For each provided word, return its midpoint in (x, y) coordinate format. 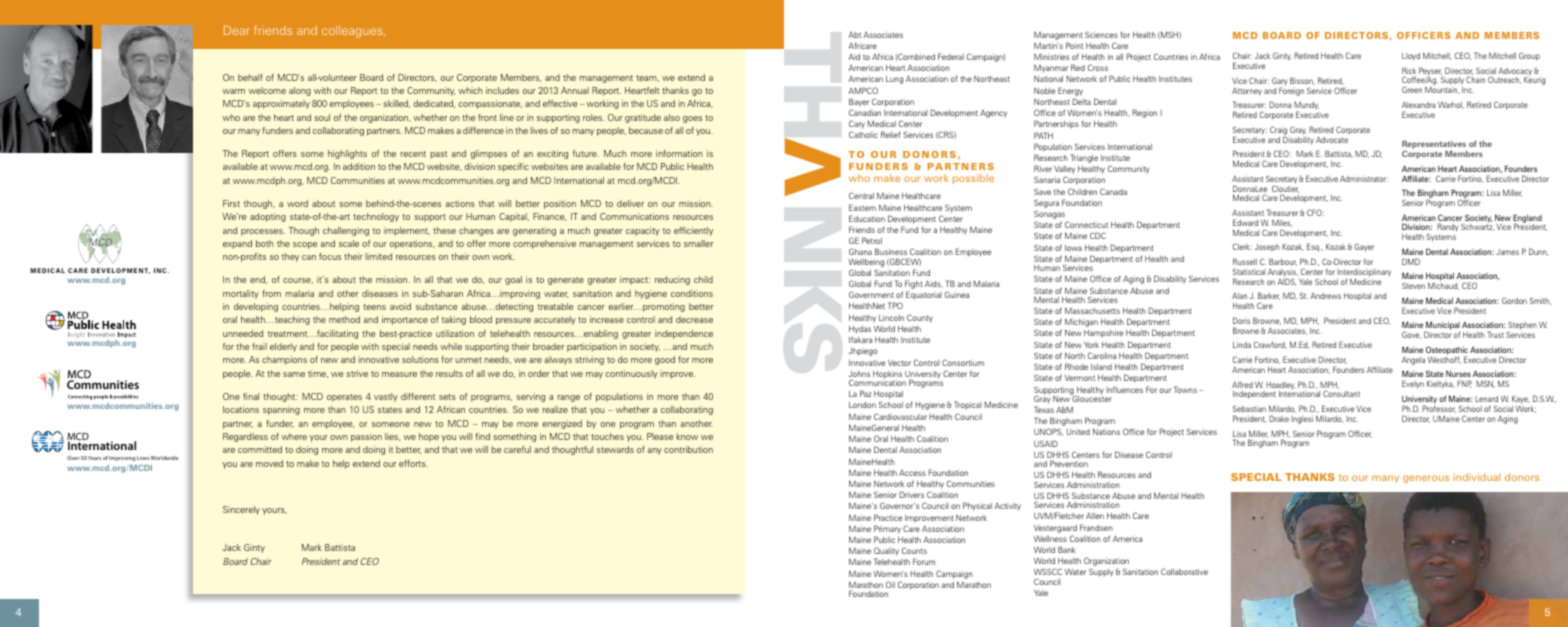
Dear (237, 30)
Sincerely (241, 510)
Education (867, 218)
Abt (854, 35)
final (251, 396)
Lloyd (1411, 57)
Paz (865, 393)
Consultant (1341, 393)
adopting (268, 217)
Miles (1282, 223)
